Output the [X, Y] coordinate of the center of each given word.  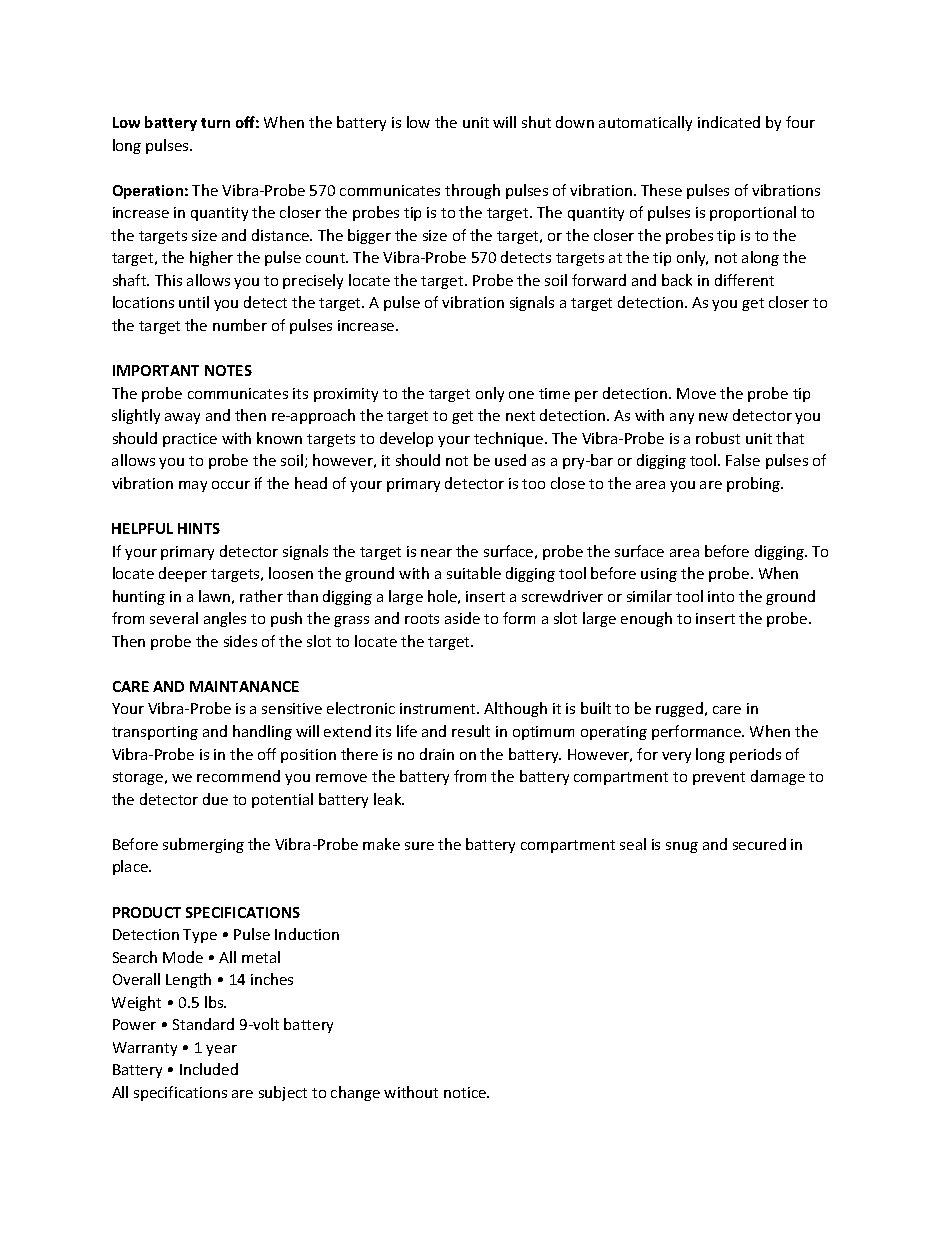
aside [462, 618]
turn [215, 123]
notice [466, 1092]
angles [225, 619]
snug [682, 847]
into [721, 596]
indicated [729, 122]
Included [209, 1069]
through [472, 191]
